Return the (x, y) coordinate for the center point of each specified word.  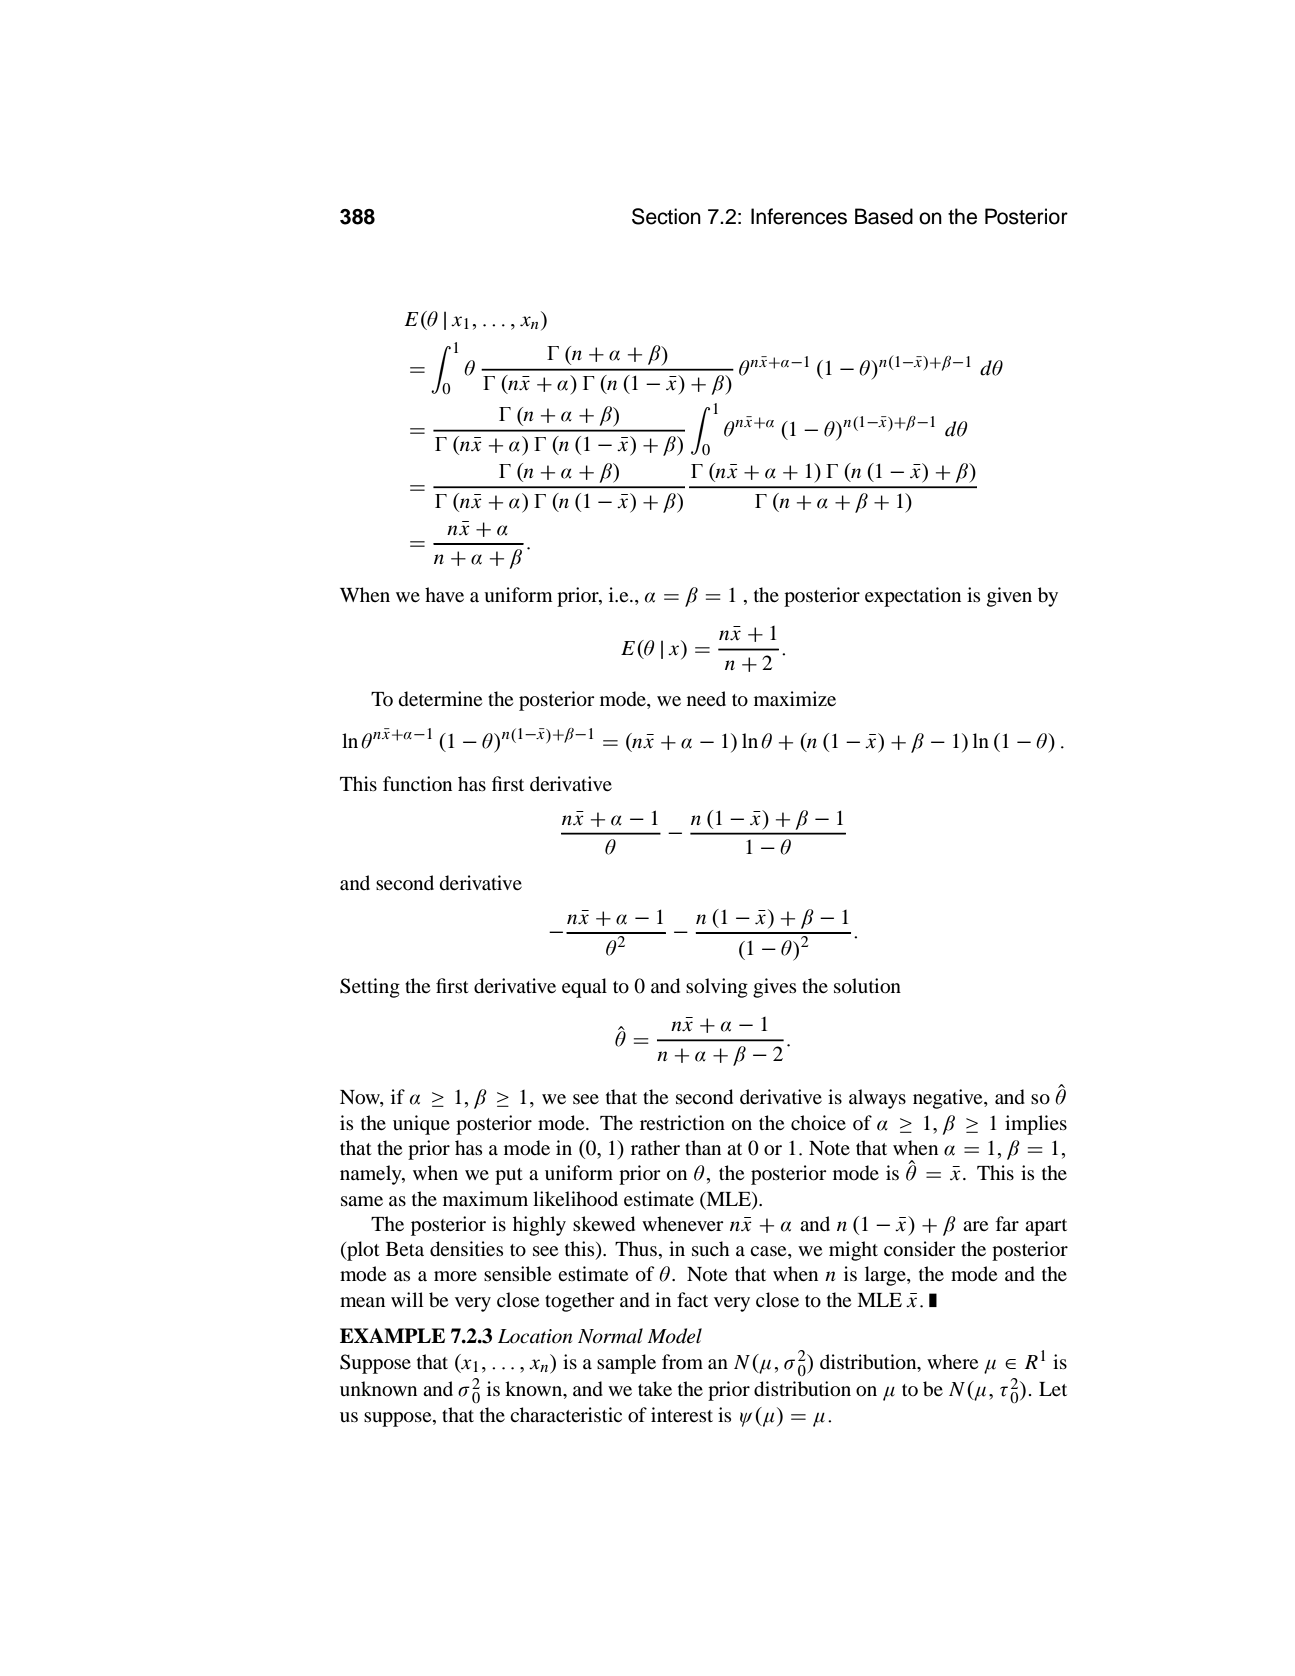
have (444, 594)
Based (884, 216)
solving (717, 988)
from (682, 1361)
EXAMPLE (392, 1335)
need (706, 698)
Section (666, 216)
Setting (370, 988)
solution (867, 986)
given (1009, 597)
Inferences (799, 216)
